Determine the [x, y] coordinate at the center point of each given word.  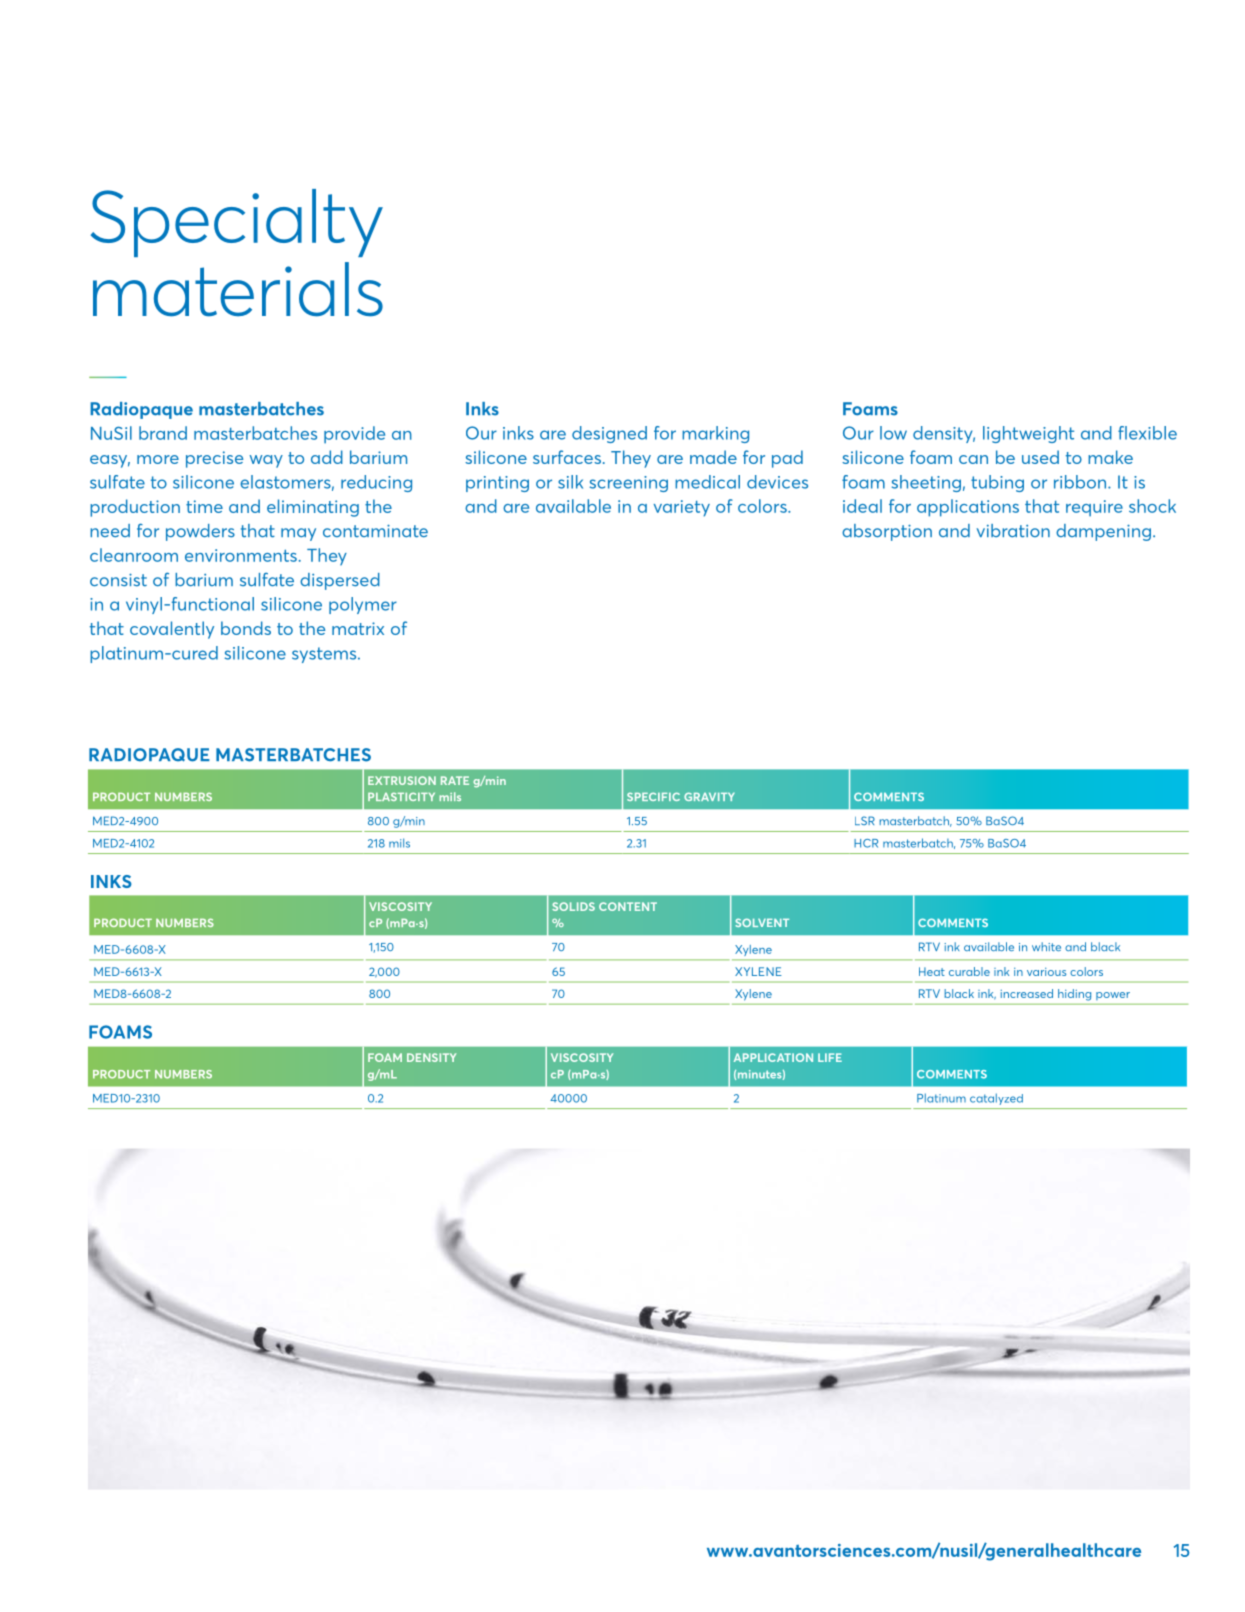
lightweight [1028, 434]
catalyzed [996, 1099]
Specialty [237, 223]
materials [238, 289]
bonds [246, 628]
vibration [1013, 531]
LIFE [830, 1057]
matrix [358, 628]
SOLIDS [573, 906]
